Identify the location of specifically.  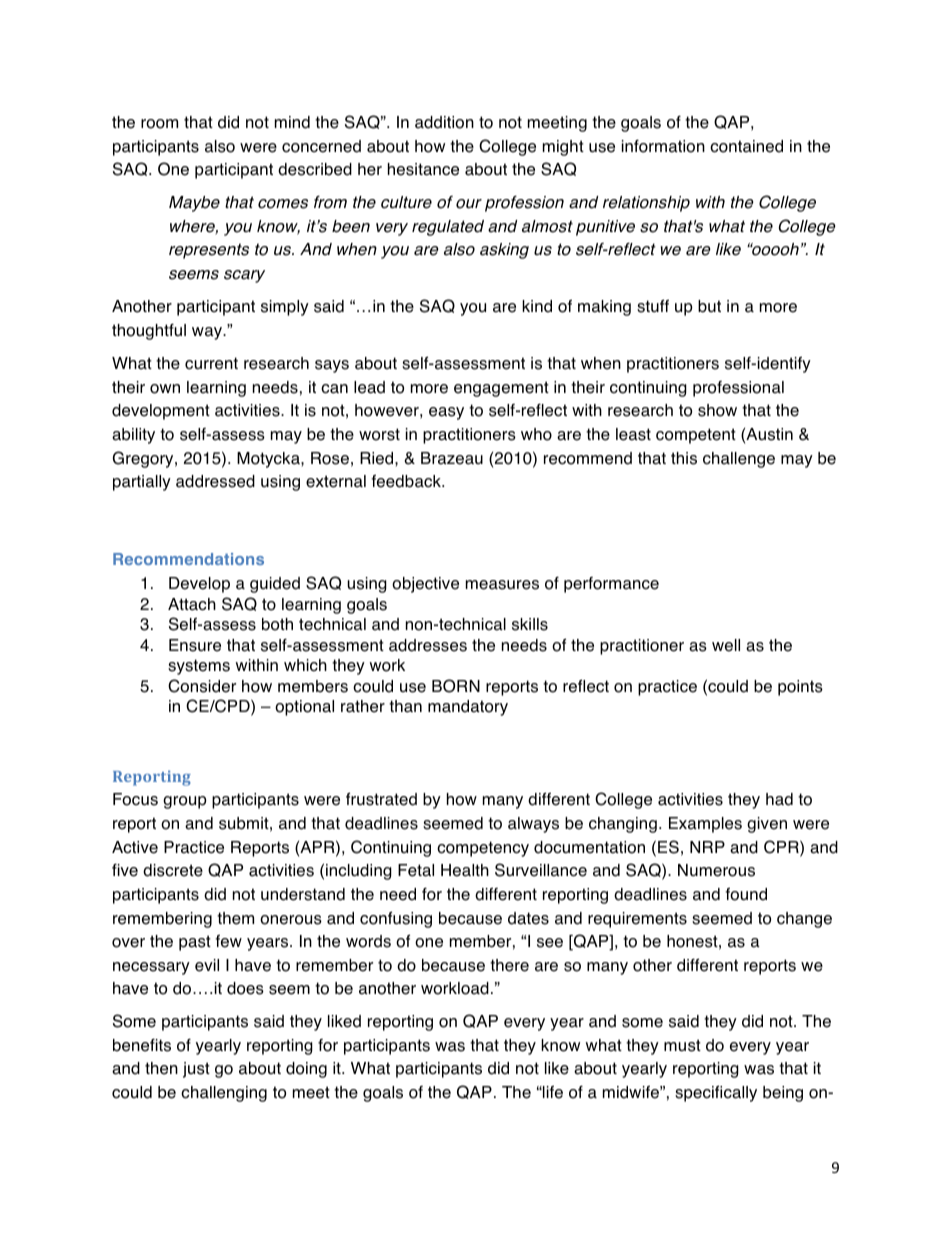
(716, 1093).
